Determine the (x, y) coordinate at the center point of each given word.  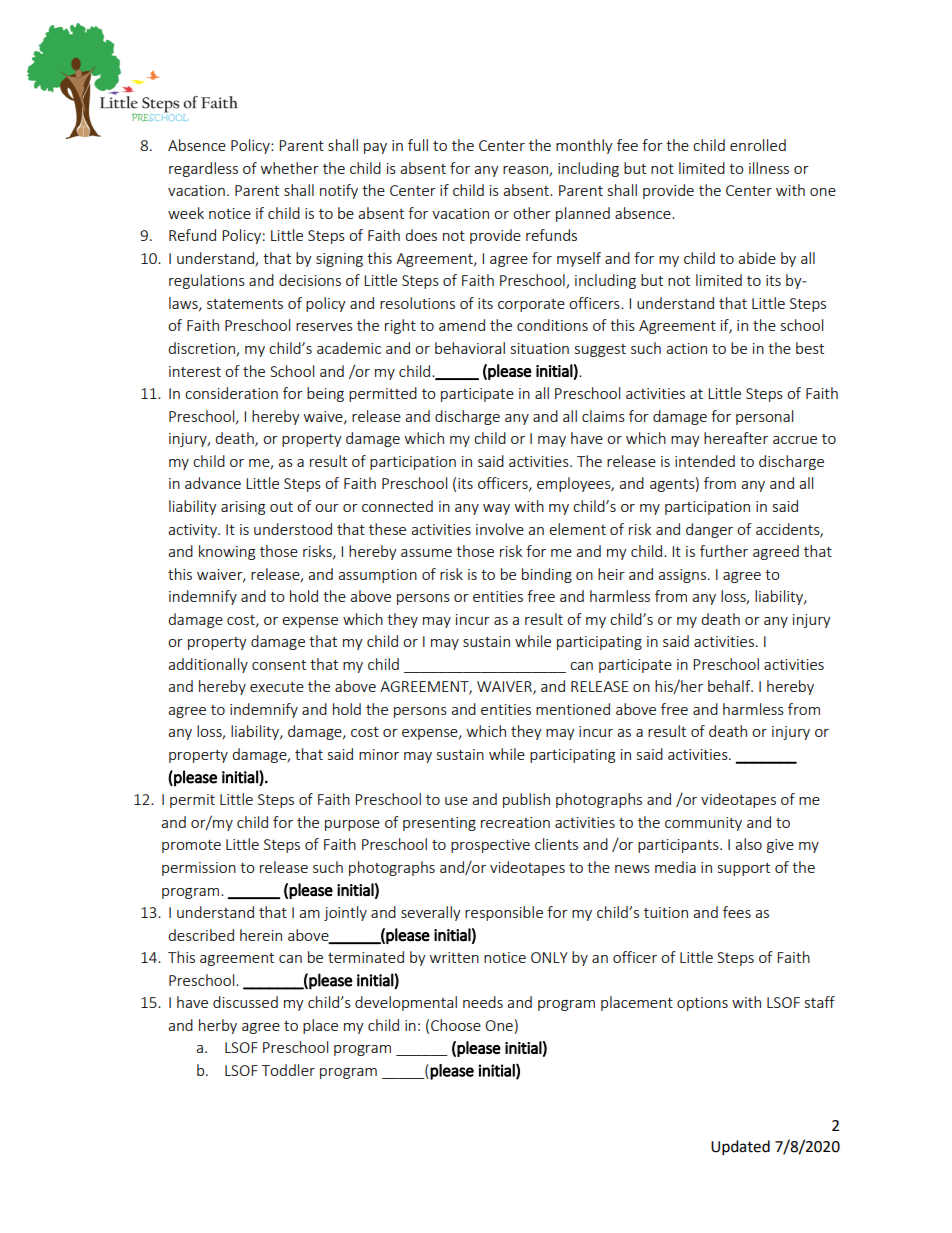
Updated (740, 1148)
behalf (730, 686)
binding (547, 575)
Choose (456, 1025)
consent (279, 665)
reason (526, 171)
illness (769, 168)
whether (290, 168)
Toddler (288, 1070)
